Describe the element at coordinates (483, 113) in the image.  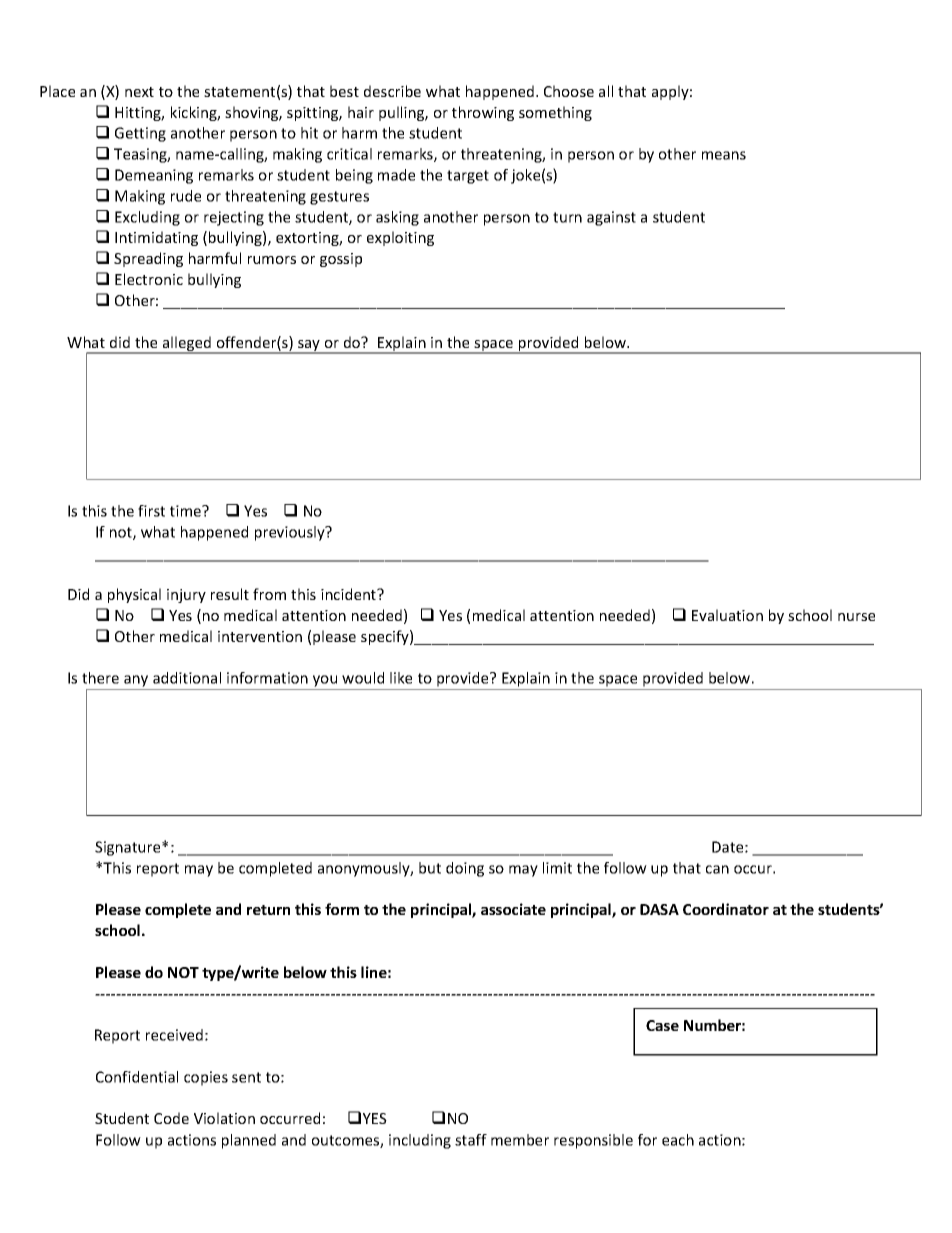
I see `throwing` at that location.
